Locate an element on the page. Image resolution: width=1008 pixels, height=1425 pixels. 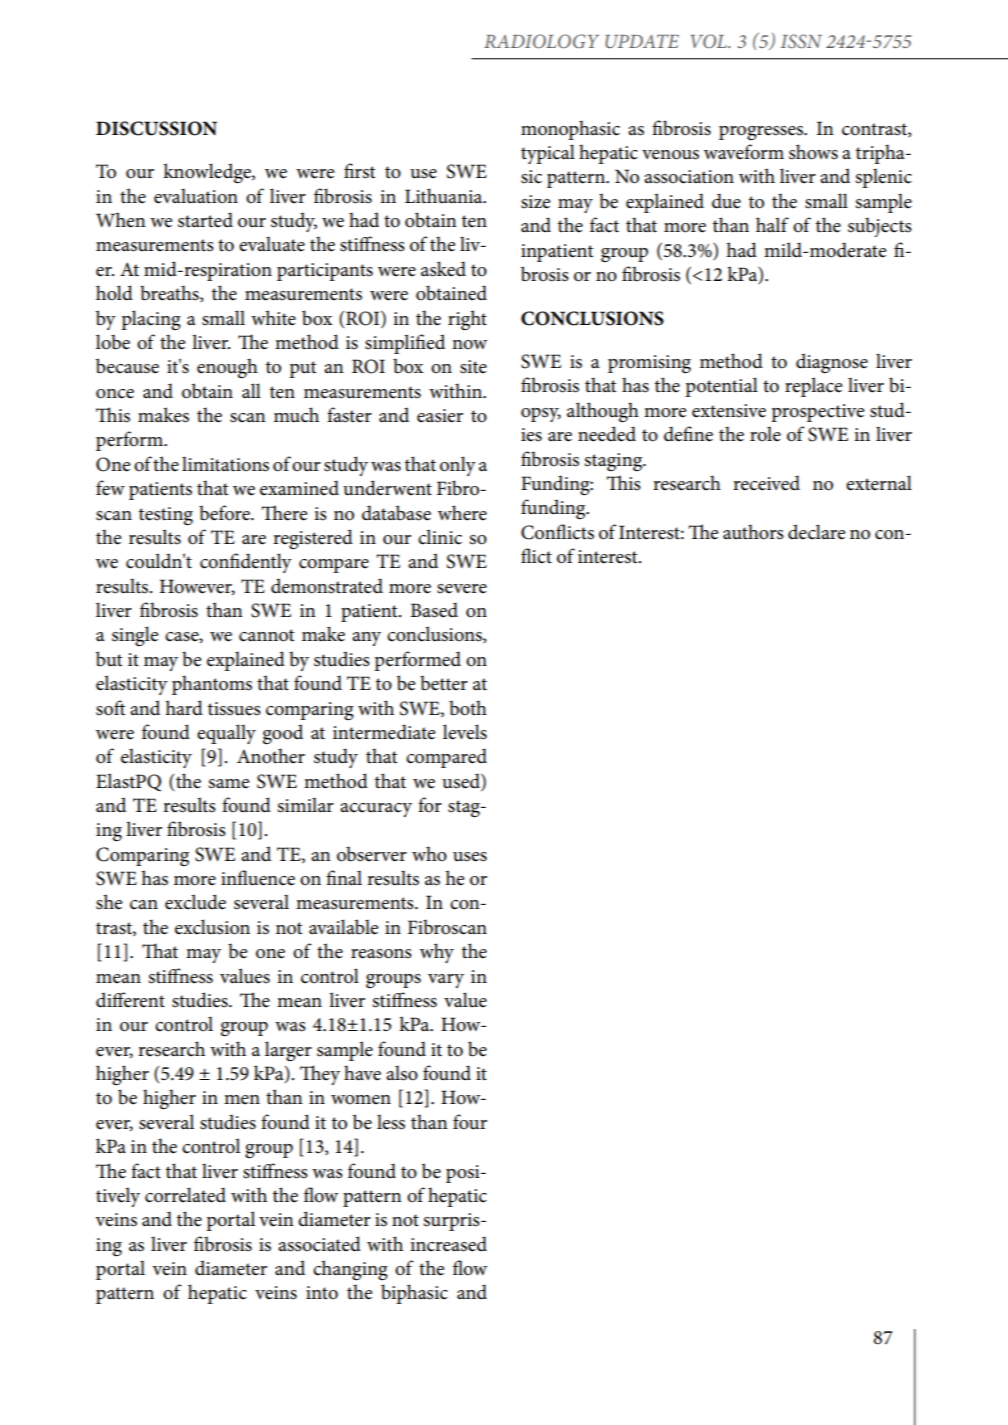
associated is located at coordinates (319, 1244).
